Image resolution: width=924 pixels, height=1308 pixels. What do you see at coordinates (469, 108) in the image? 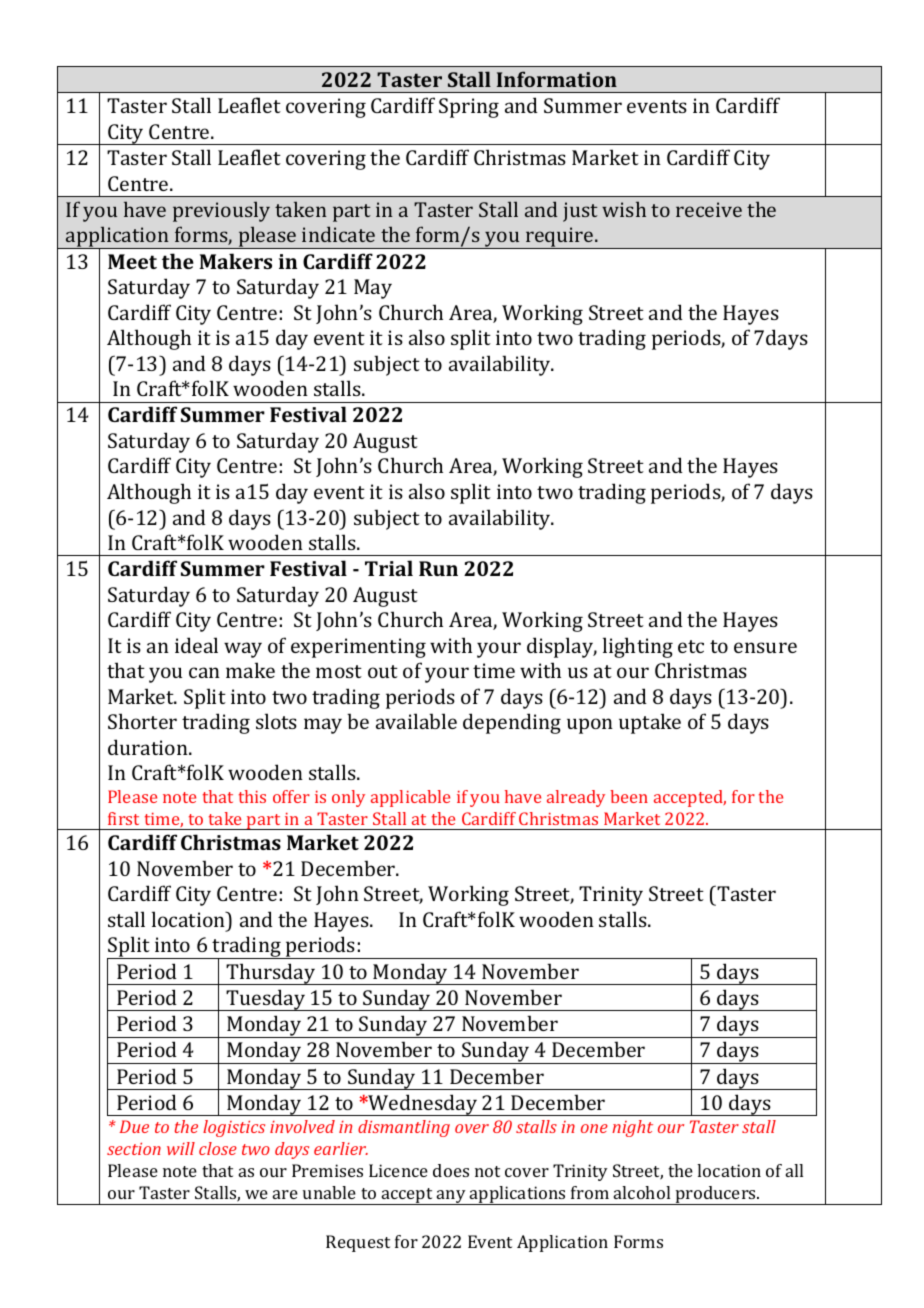
I see `Spring` at bounding box center [469, 108].
